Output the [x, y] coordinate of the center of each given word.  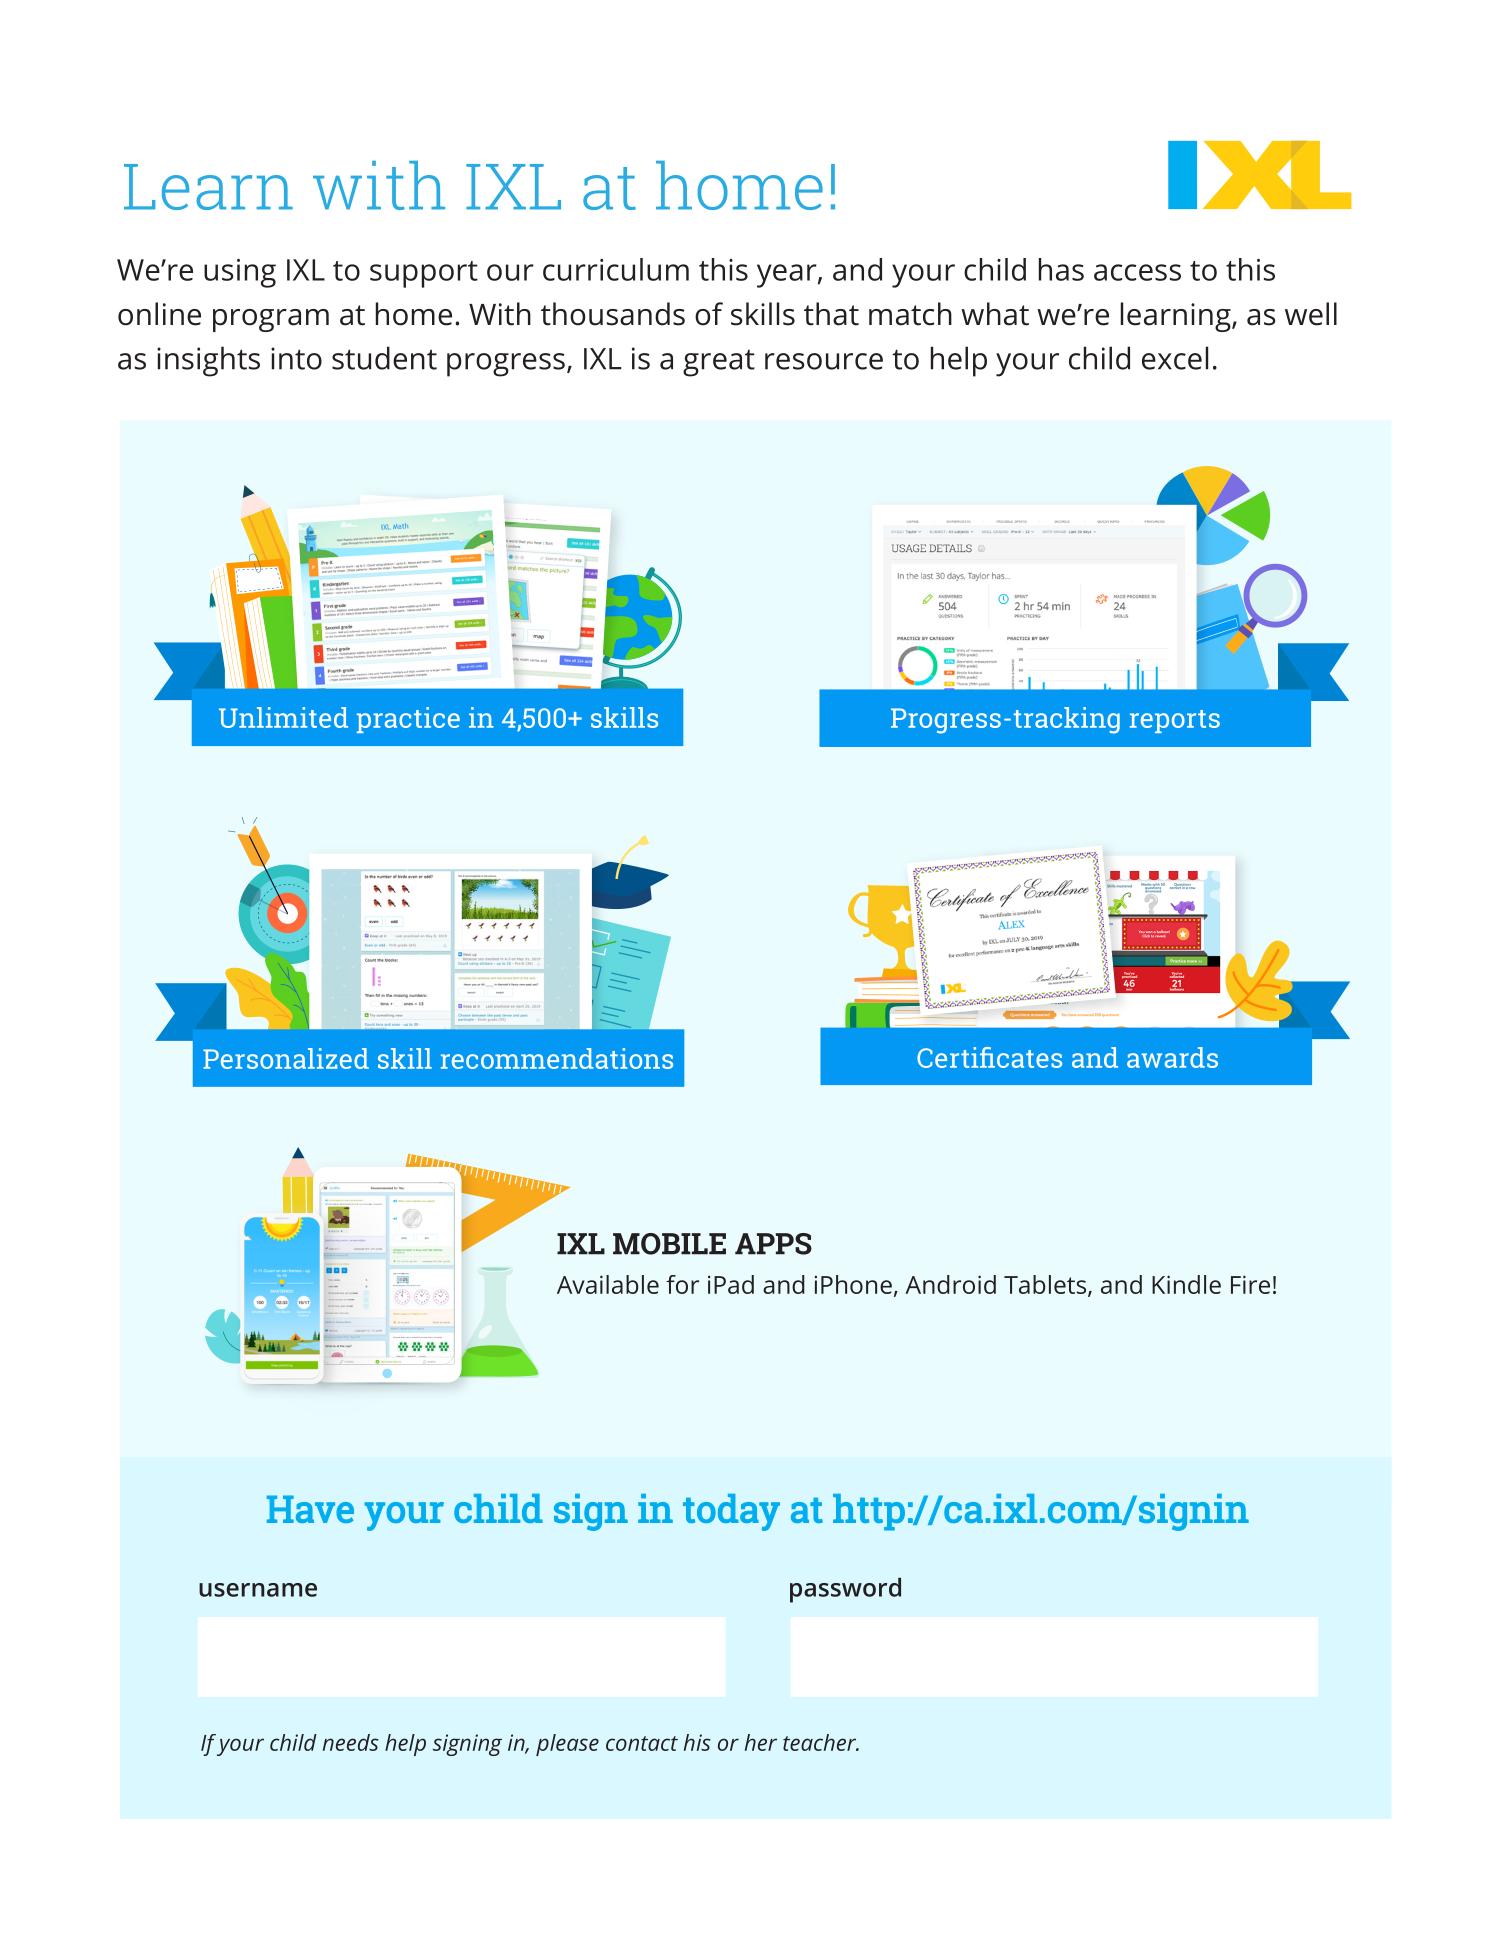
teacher [821, 1742]
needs [351, 1742]
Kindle [1186, 1284]
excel [1175, 358]
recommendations [557, 1058]
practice [408, 720]
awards [1172, 1057]
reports [1175, 721]
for [682, 1284]
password [845, 1590]
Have [310, 1509]
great [719, 363]
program [271, 320]
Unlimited [283, 717]
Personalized [286, 1058]
